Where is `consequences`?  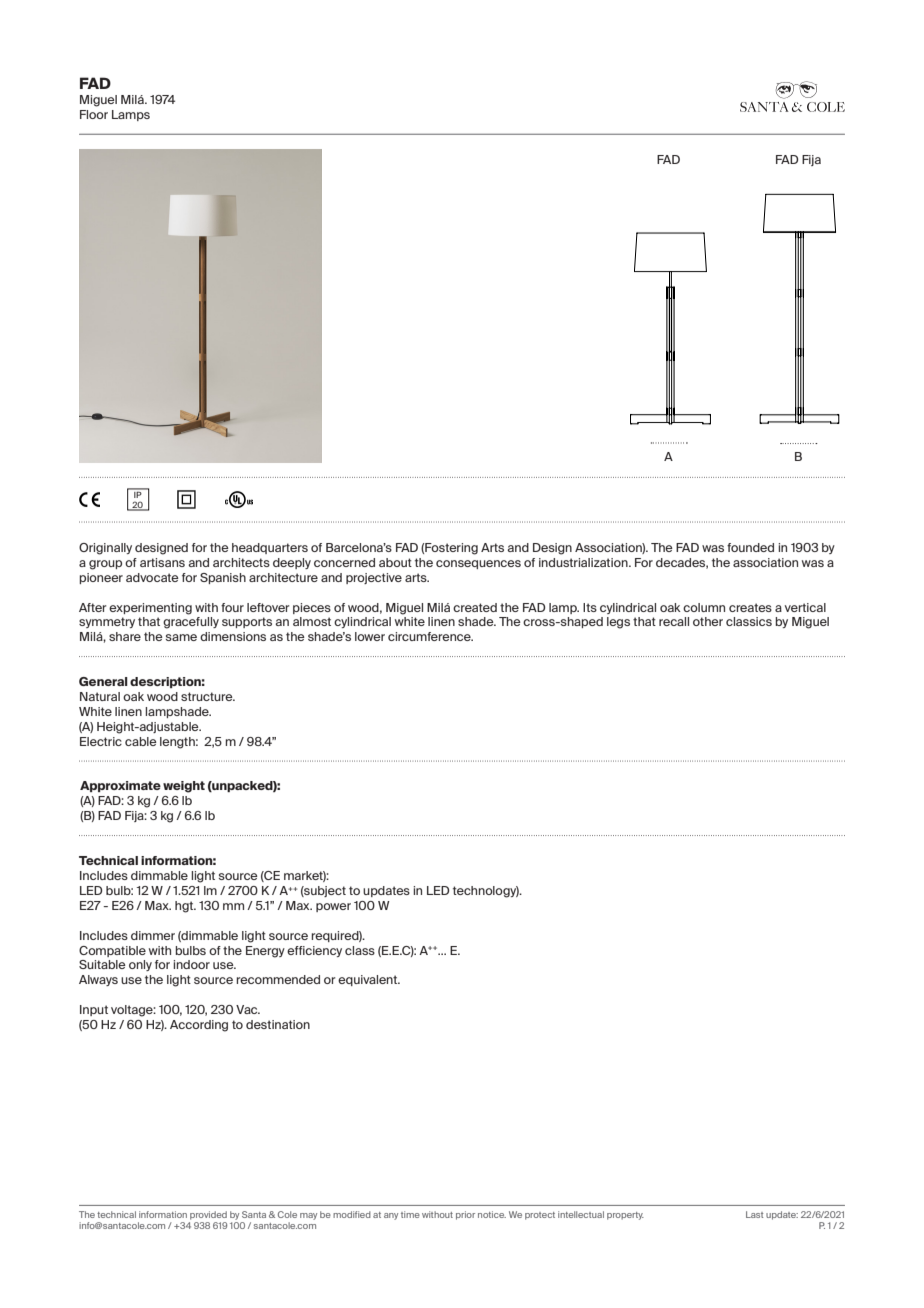
consequences is located at coordinates (478, 564).
